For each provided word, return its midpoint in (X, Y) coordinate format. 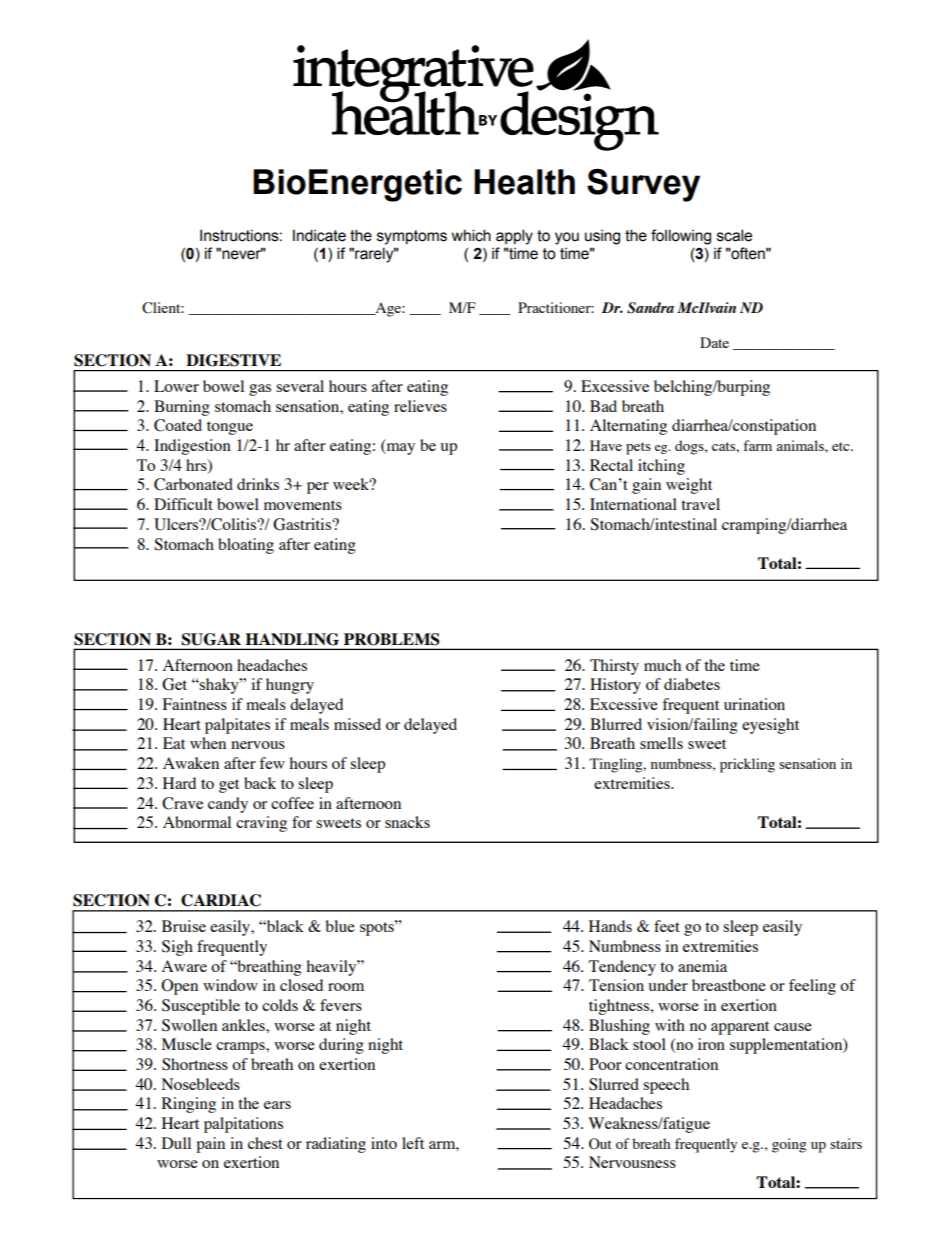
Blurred (616, 724)
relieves (420, 406)
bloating (246, 546)
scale (734, 235)
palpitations (243, 1125)
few (272, 763)
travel (700, 504)
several (300, 386)
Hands (610, 926)
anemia (702, 966)
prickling (747, 765)
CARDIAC (221, 900)
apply (514, 237)
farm (757, 445)
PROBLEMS (392, 639)
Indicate (319, 235)
